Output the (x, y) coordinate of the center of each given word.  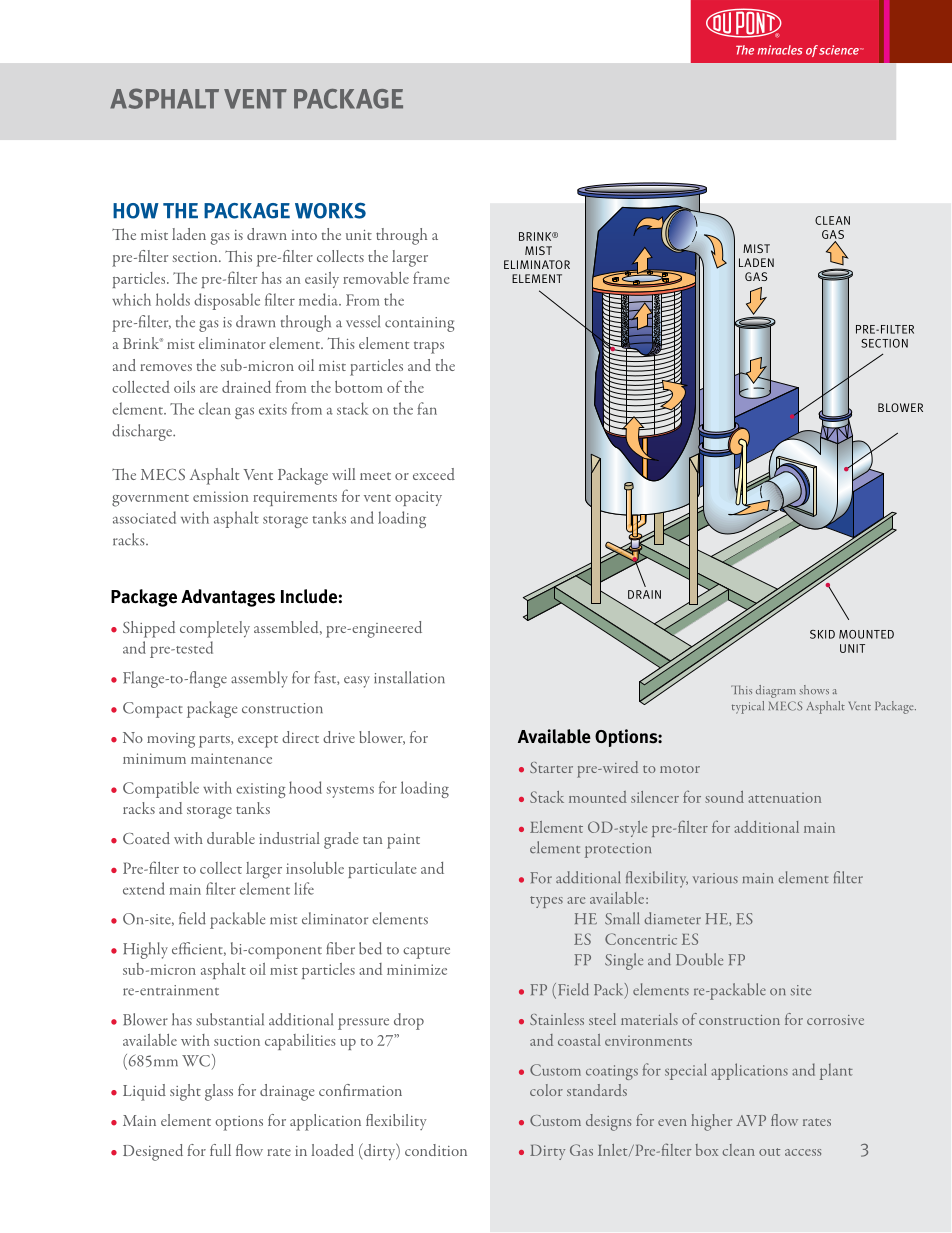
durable (231, 838)
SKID (822, 634)
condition (436, 1150)
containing (419, 324)
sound (724, 797)
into (304, 235)
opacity (418, 498)
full (220, 1150)
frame (431, 277)
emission (221, 496)
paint (403, 841)
